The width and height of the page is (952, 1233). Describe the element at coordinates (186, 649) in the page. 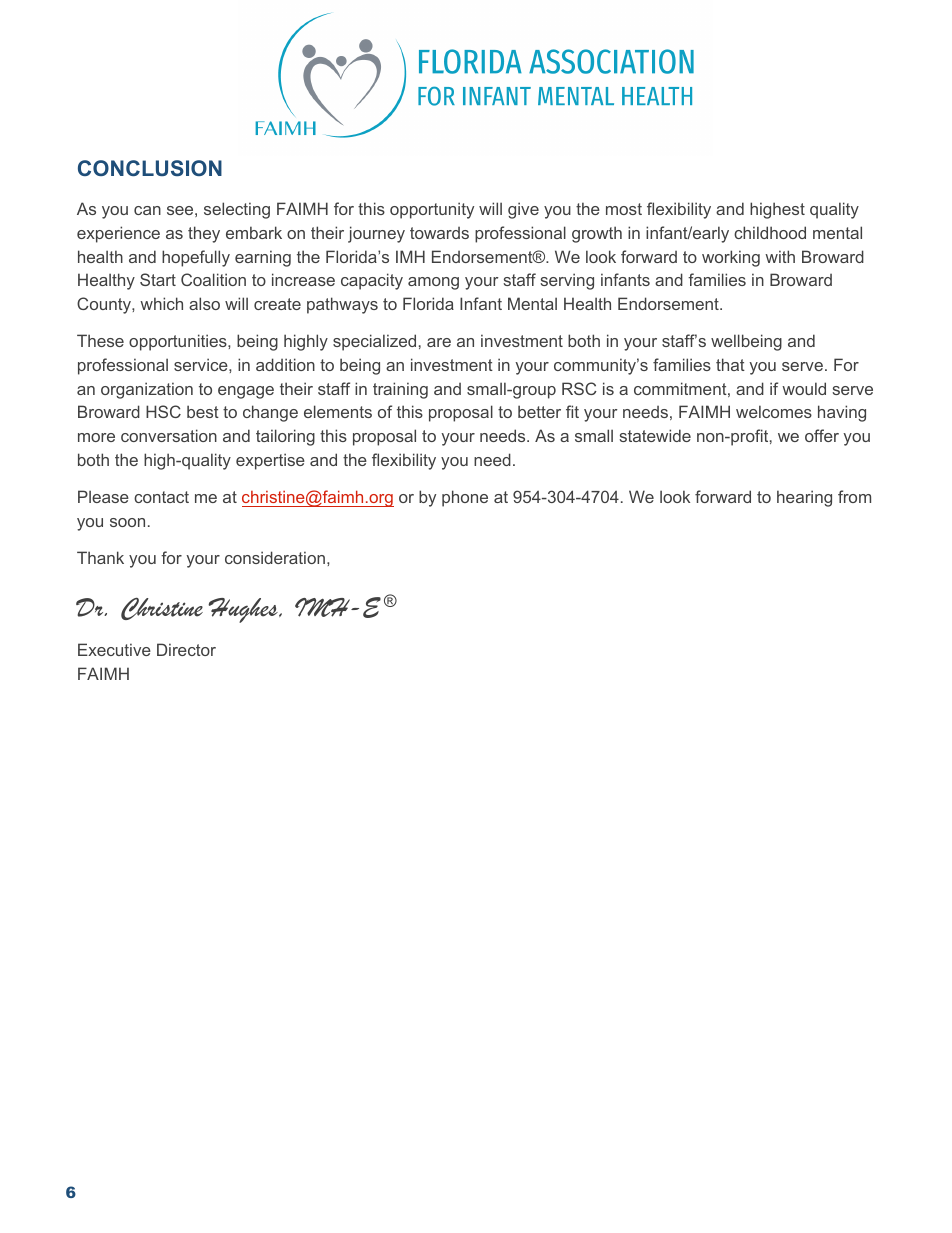

I see `Director` at that location.
